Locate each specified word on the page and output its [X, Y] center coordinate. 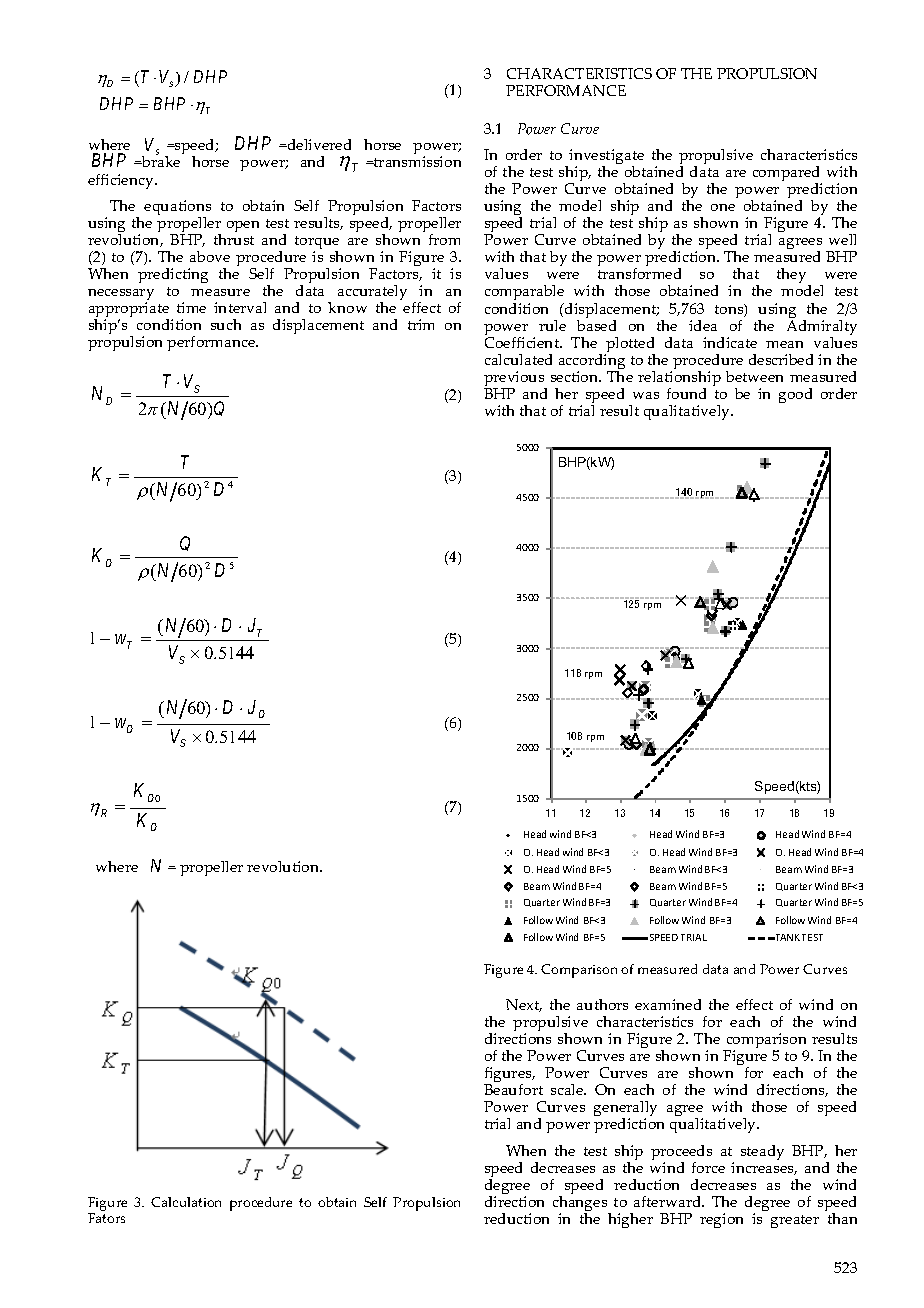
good [795, 395]
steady [762, 1152]
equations [177, 209]
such [226, 324]
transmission [416, 161]
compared [787, 175]
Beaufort [513, 1089]
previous [515, 380]
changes [581, 1203]
